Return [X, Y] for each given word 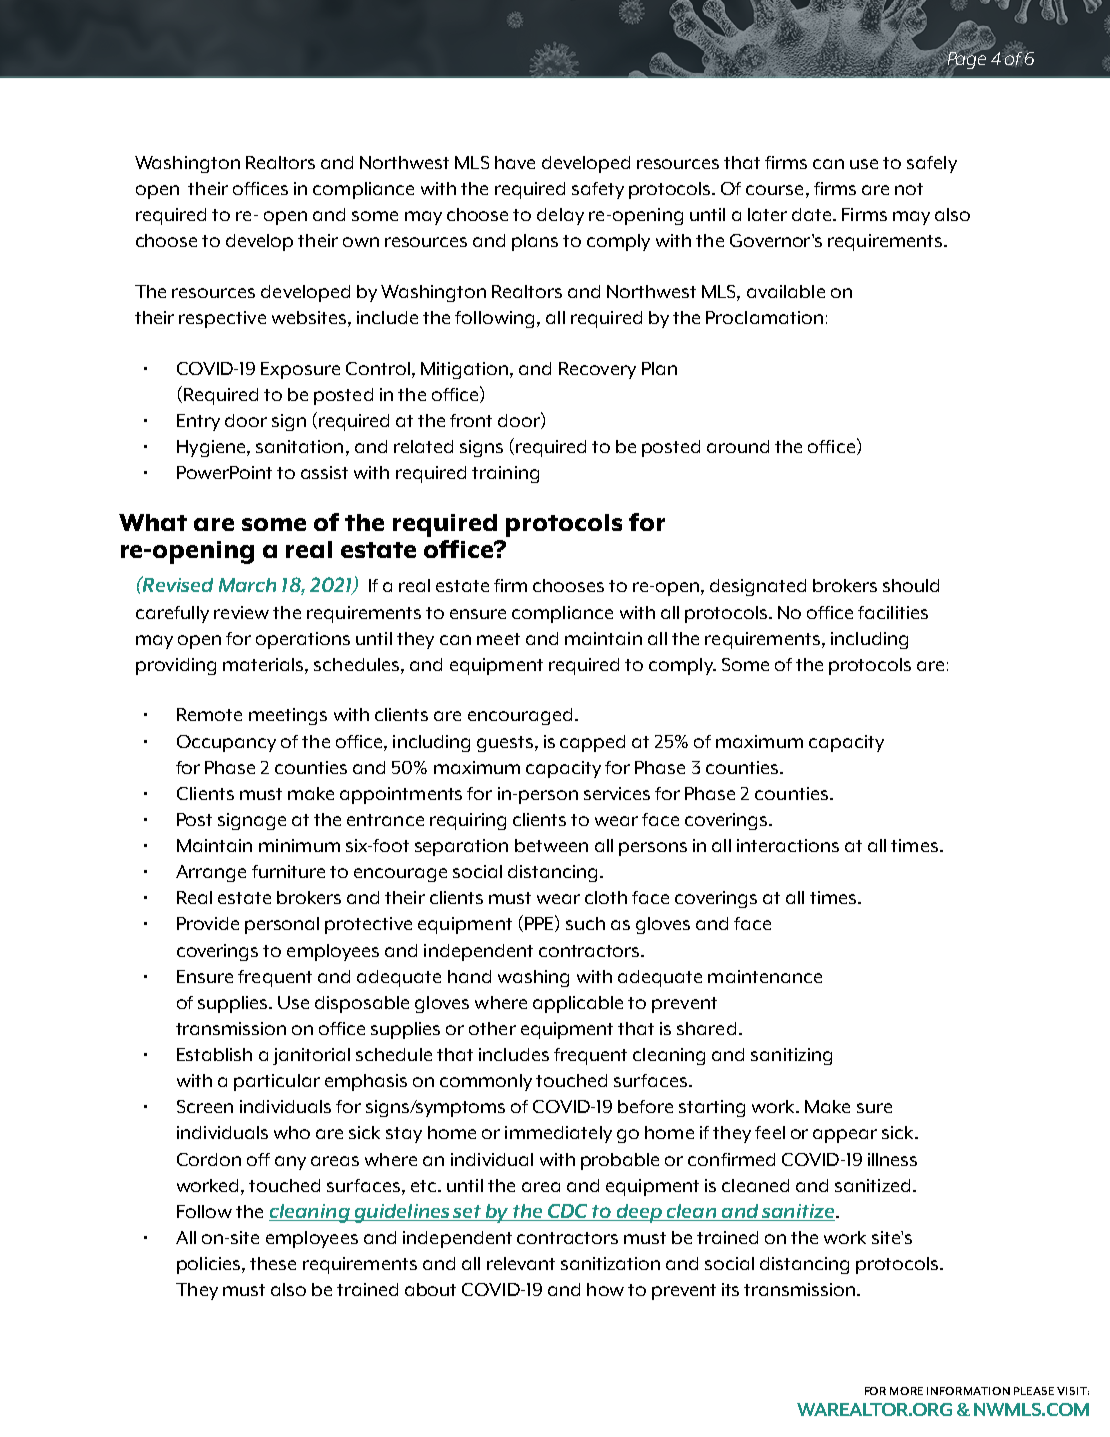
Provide [208, 923]
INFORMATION [968, 1391]
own [361, 242]
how [605, 1289]
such [585, 923]
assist [324, 472]
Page [965, 59]
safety [598, 190]
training [505, 474]
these [273, 1263]
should [911, 585]
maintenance [765, 976]
